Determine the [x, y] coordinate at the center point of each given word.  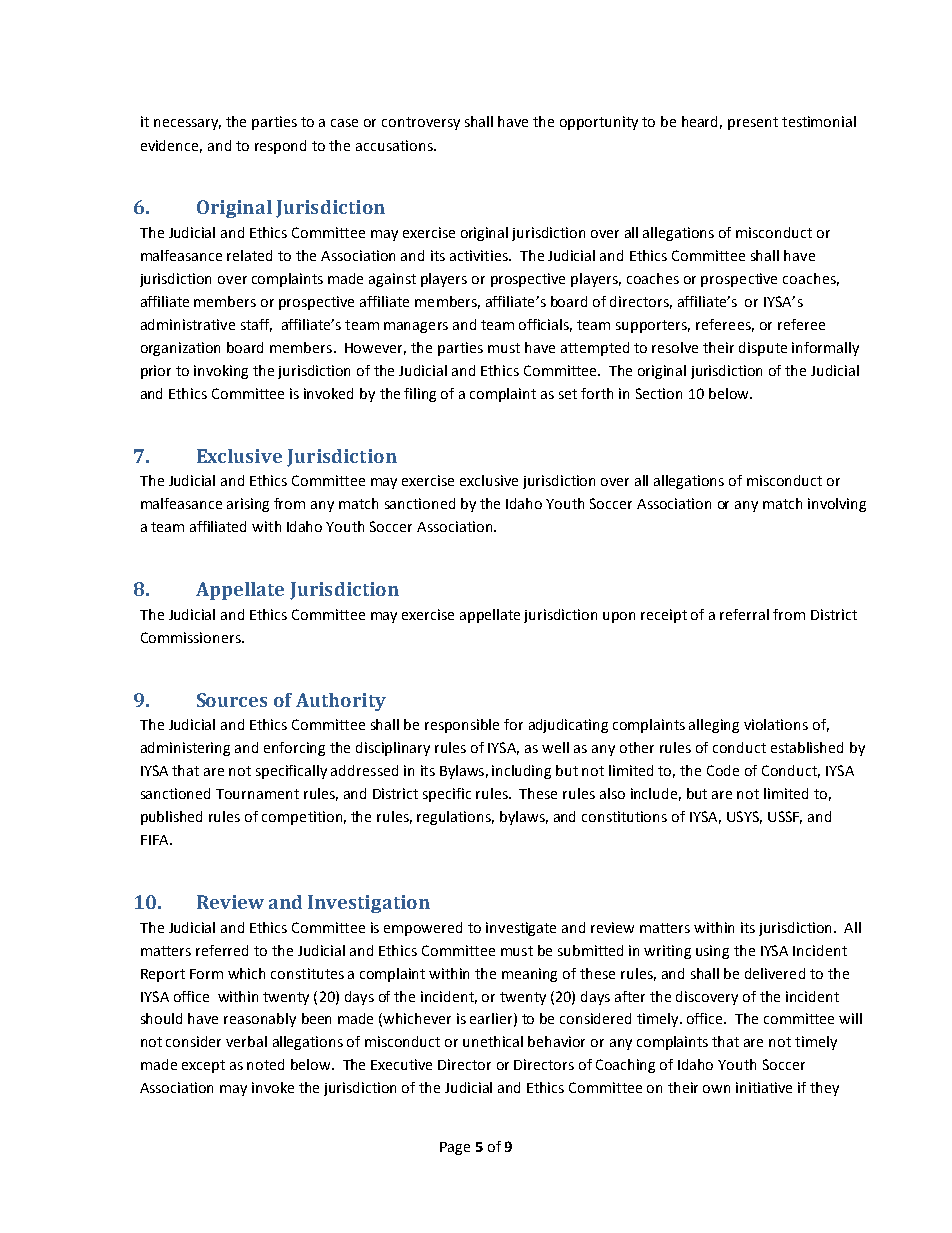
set [568, 394]
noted [265, 1064]
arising [248, 505]
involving [837, 505]
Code [723, 770]
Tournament [257, 794]
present [753, 123]
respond [280, 147]
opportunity [599, 123]
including [521, 772]
